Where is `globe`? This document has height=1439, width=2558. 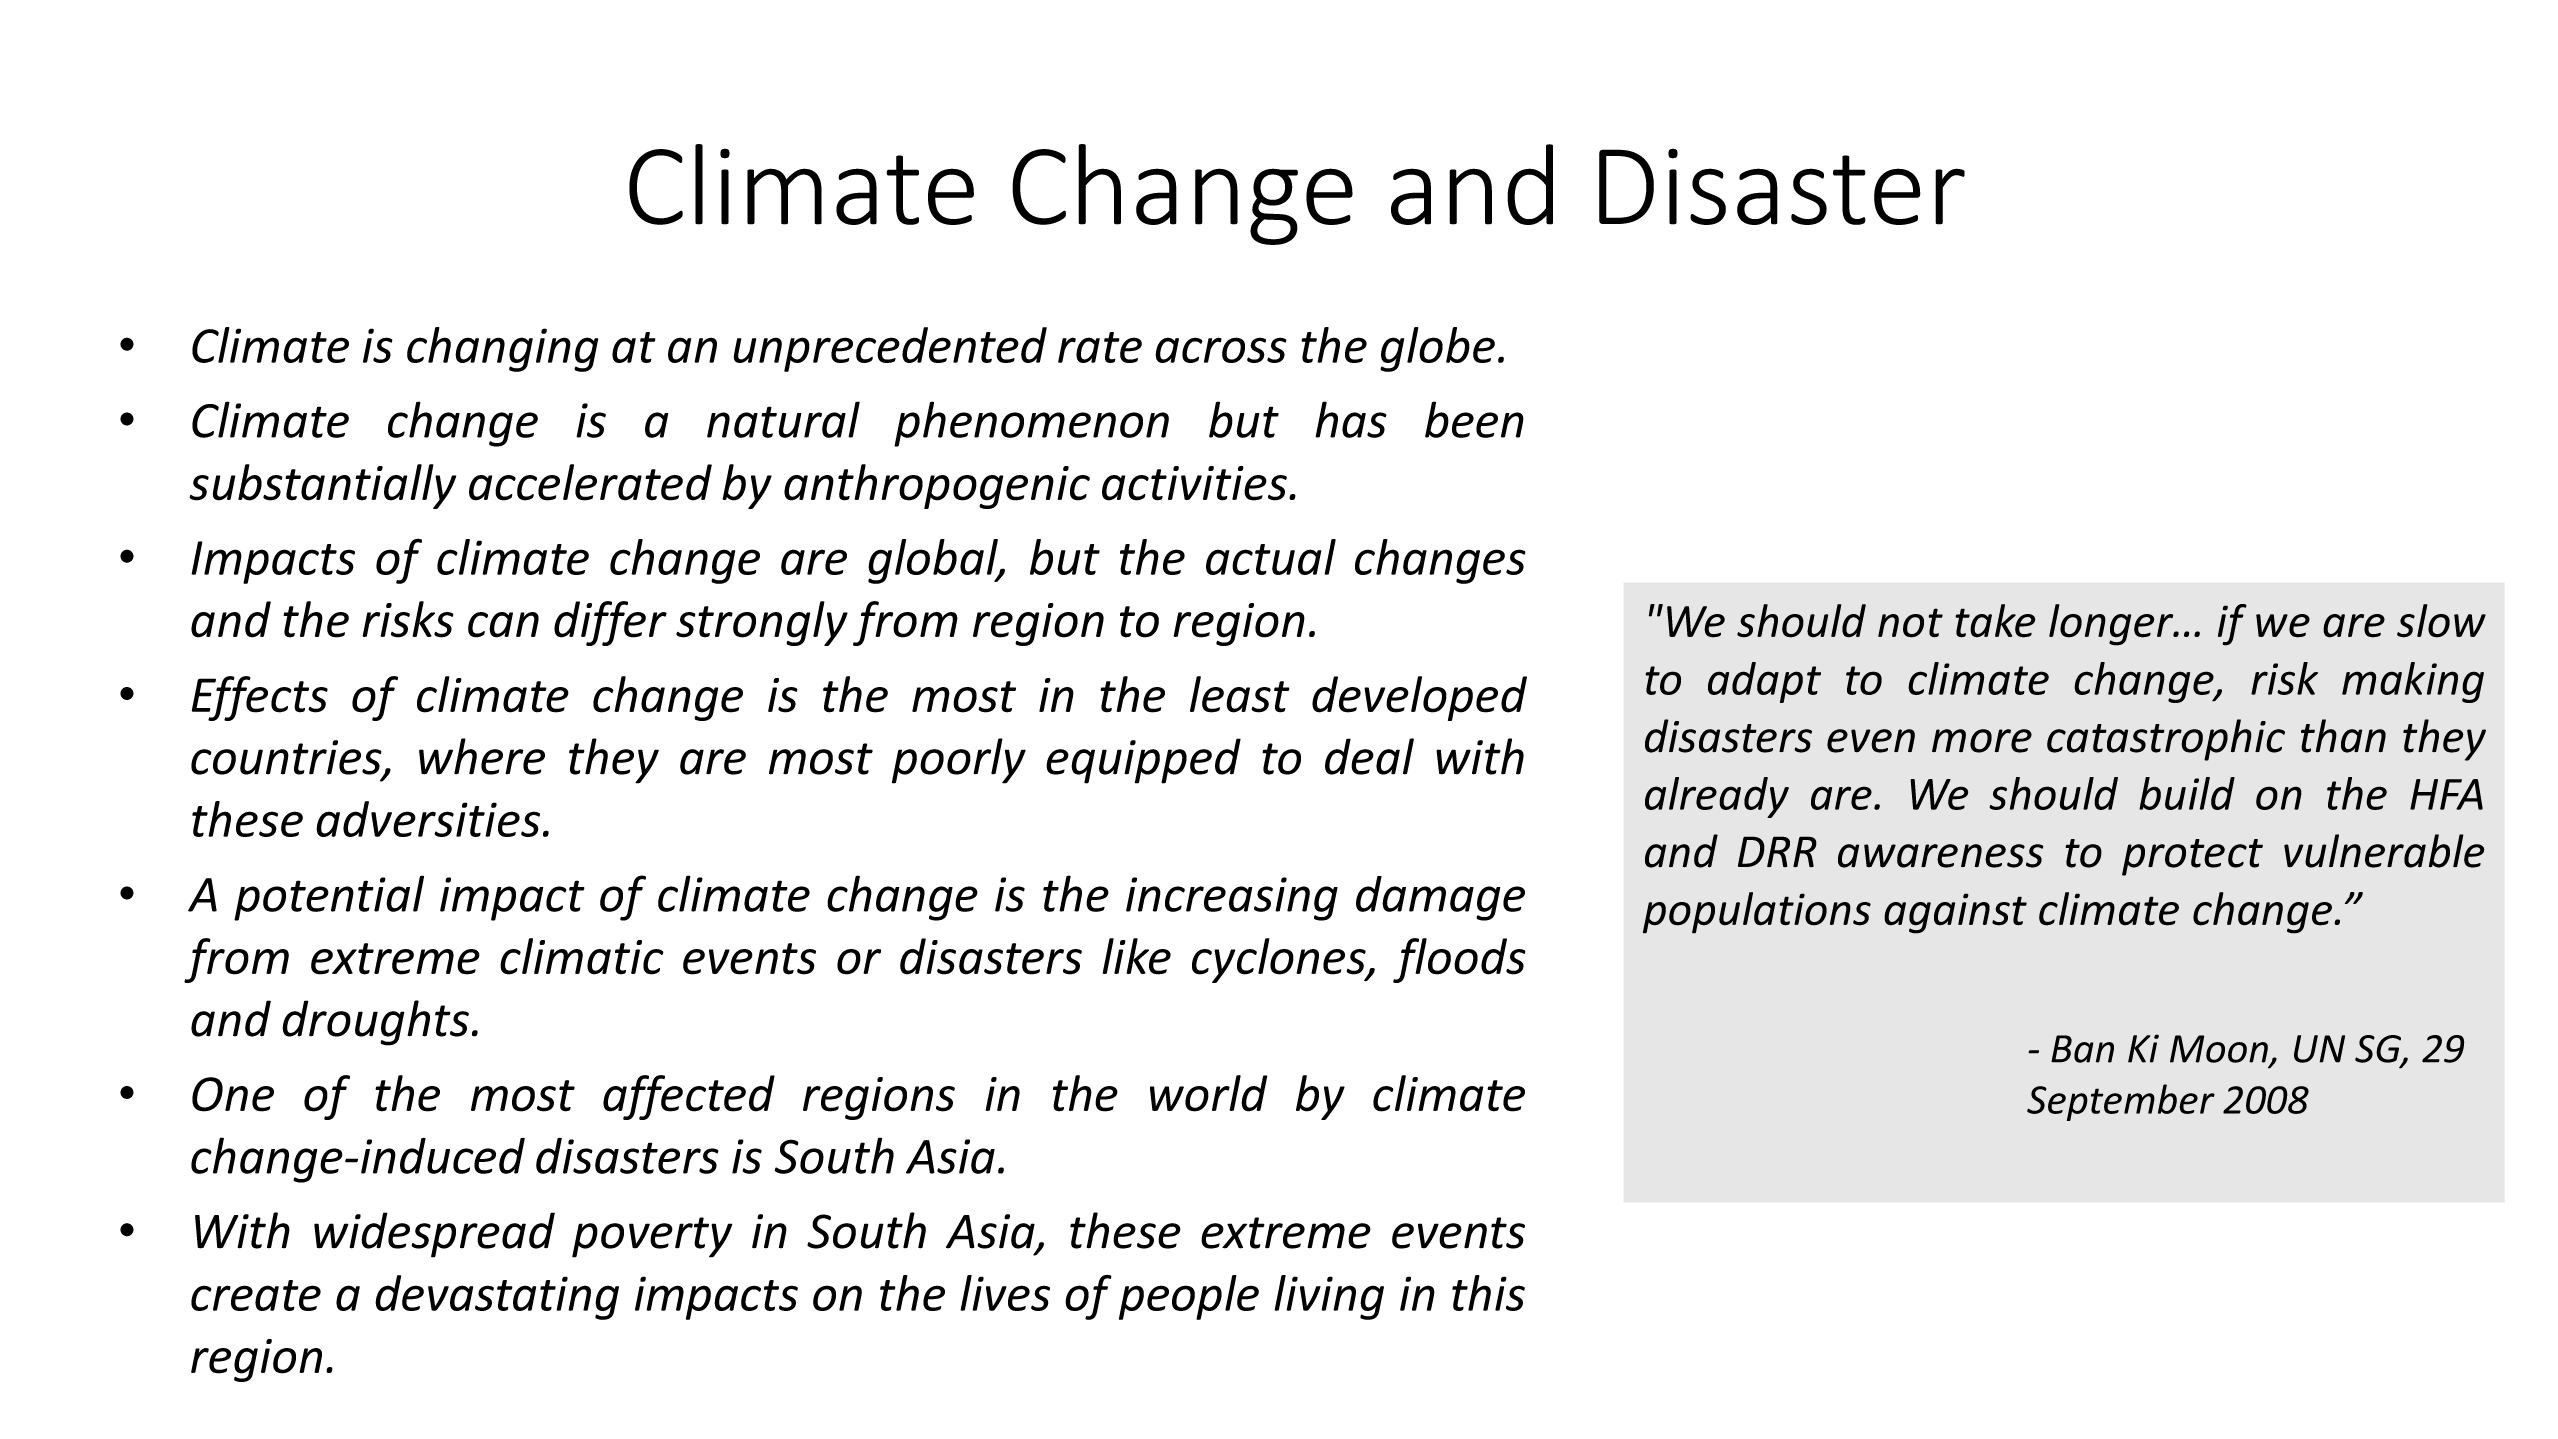 globe is located at coordinates (1437, 349).
